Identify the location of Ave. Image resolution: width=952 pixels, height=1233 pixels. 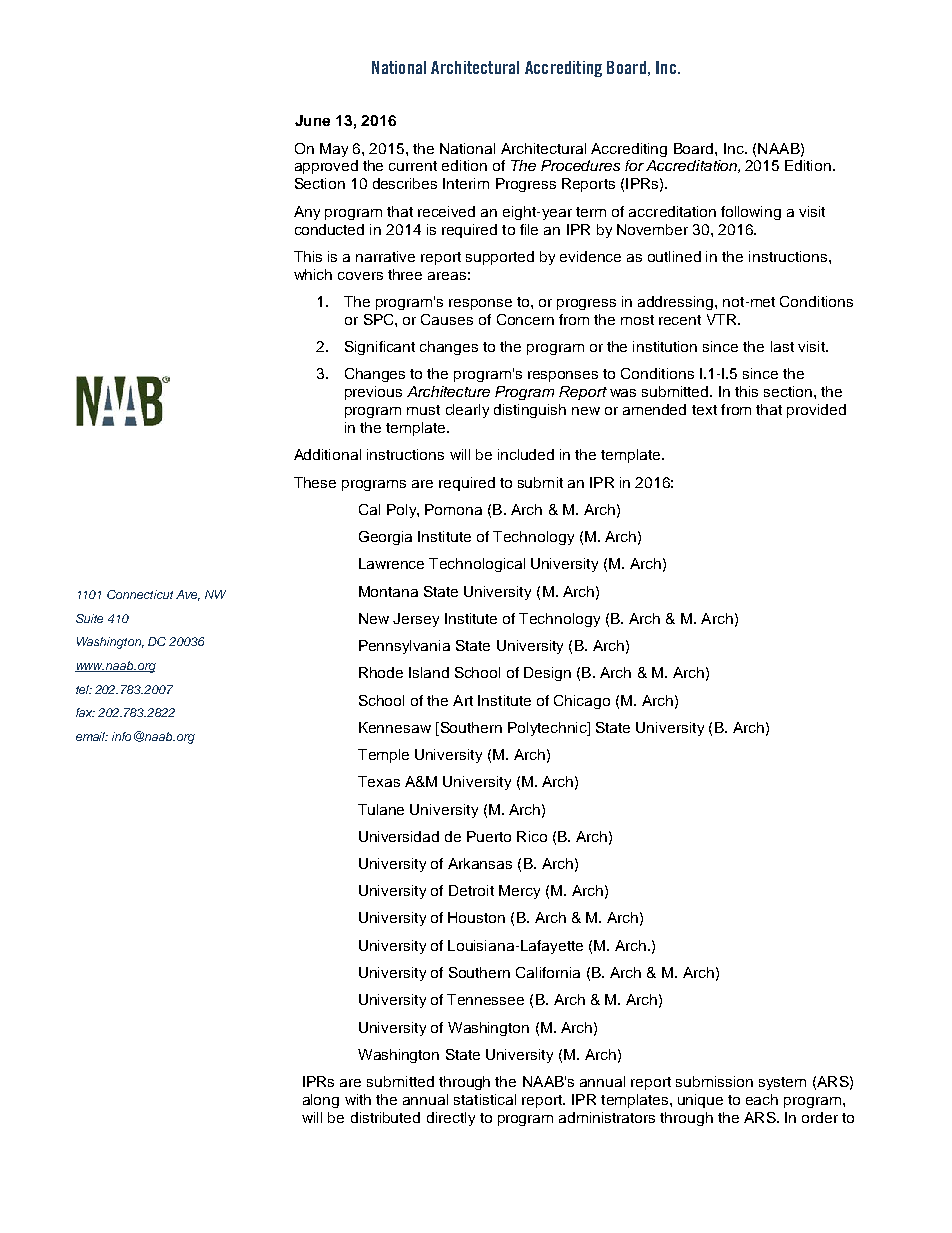
(188, 595).
